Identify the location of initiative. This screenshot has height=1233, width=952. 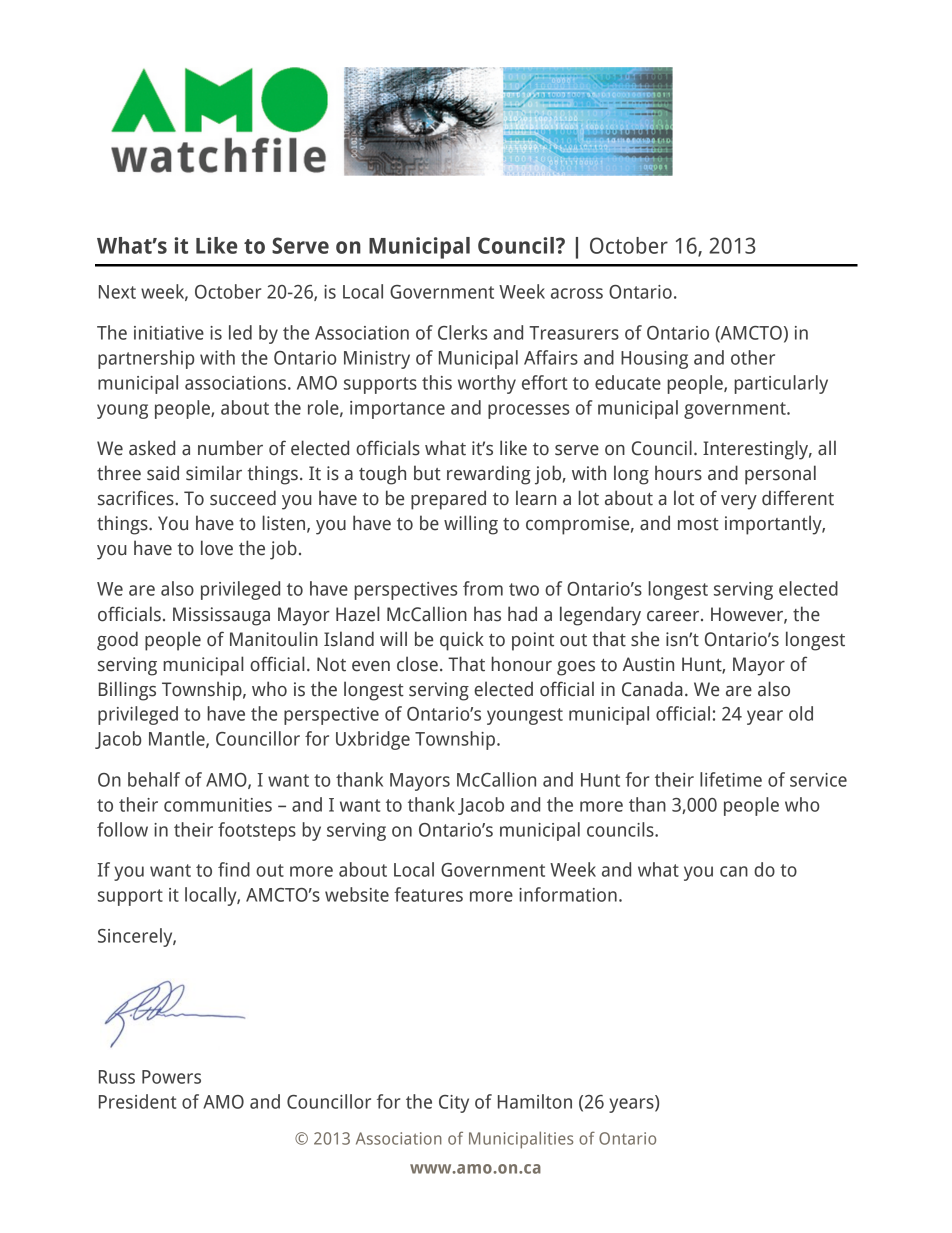
(169, 333).
